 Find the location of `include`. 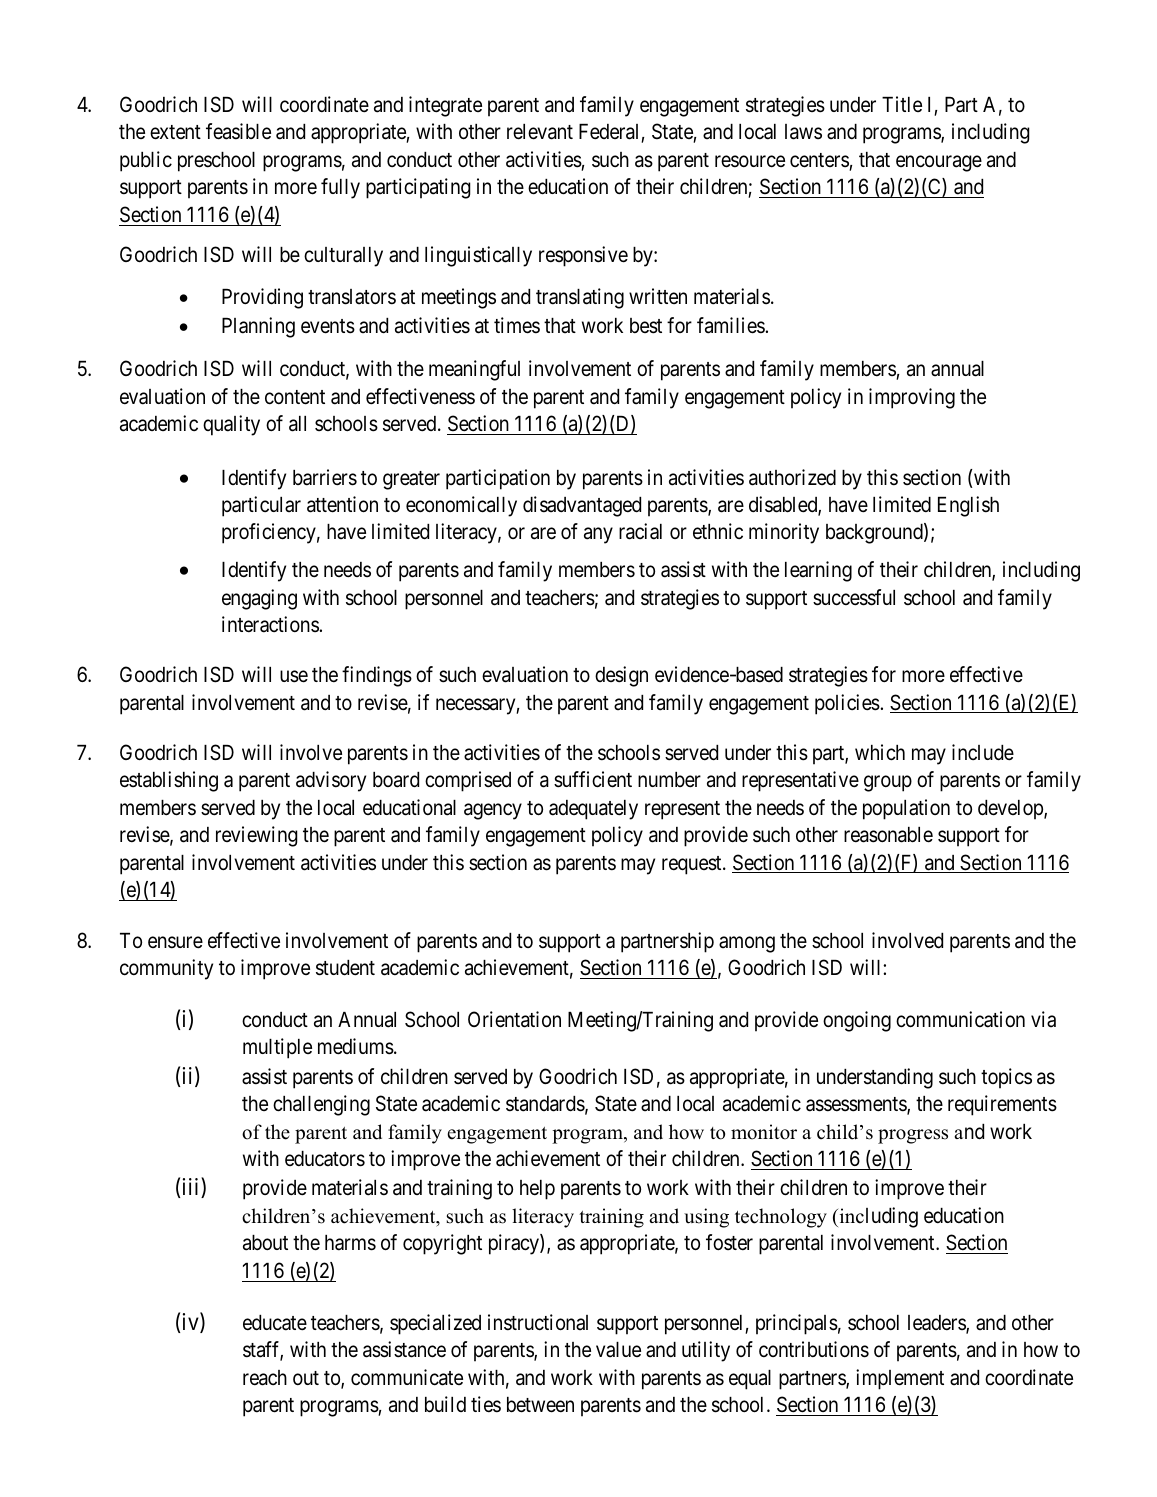

include is located at coordinates (983, 752).
